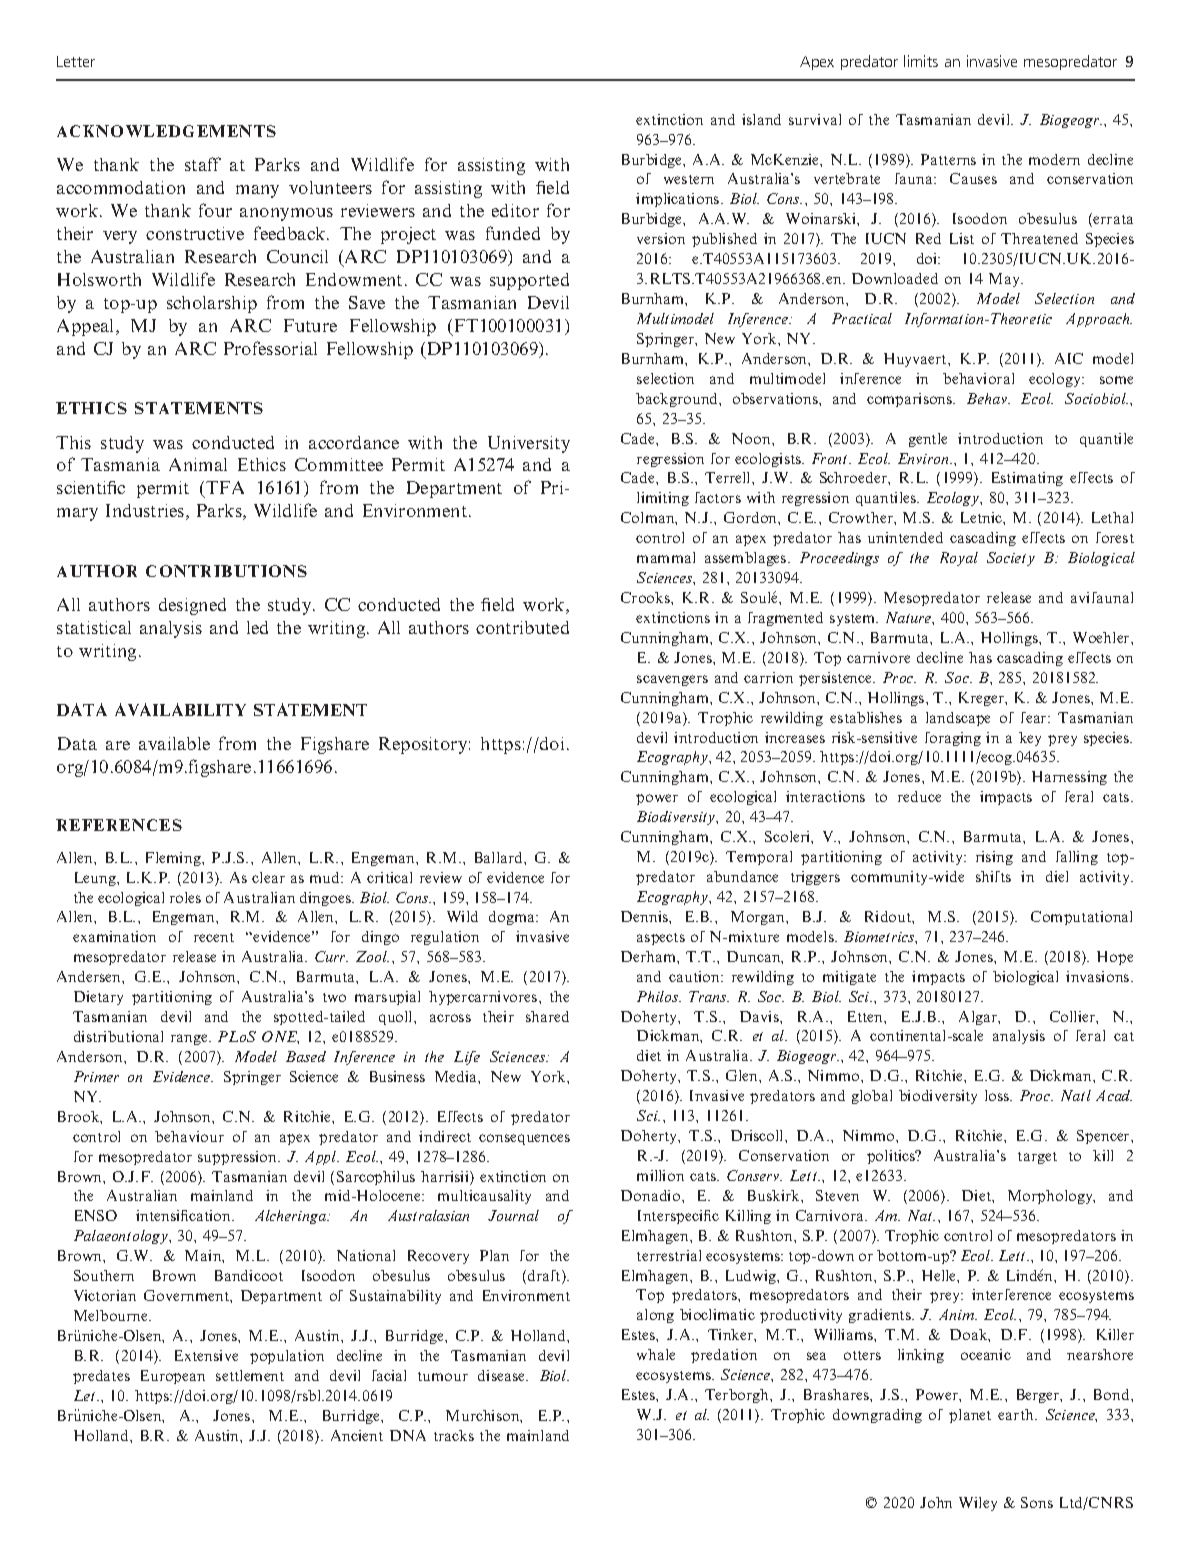 The width and height of the document is (1191, 1565). Describe the element at coordinates (190, 1039) in the document. I see `range` at that location.
